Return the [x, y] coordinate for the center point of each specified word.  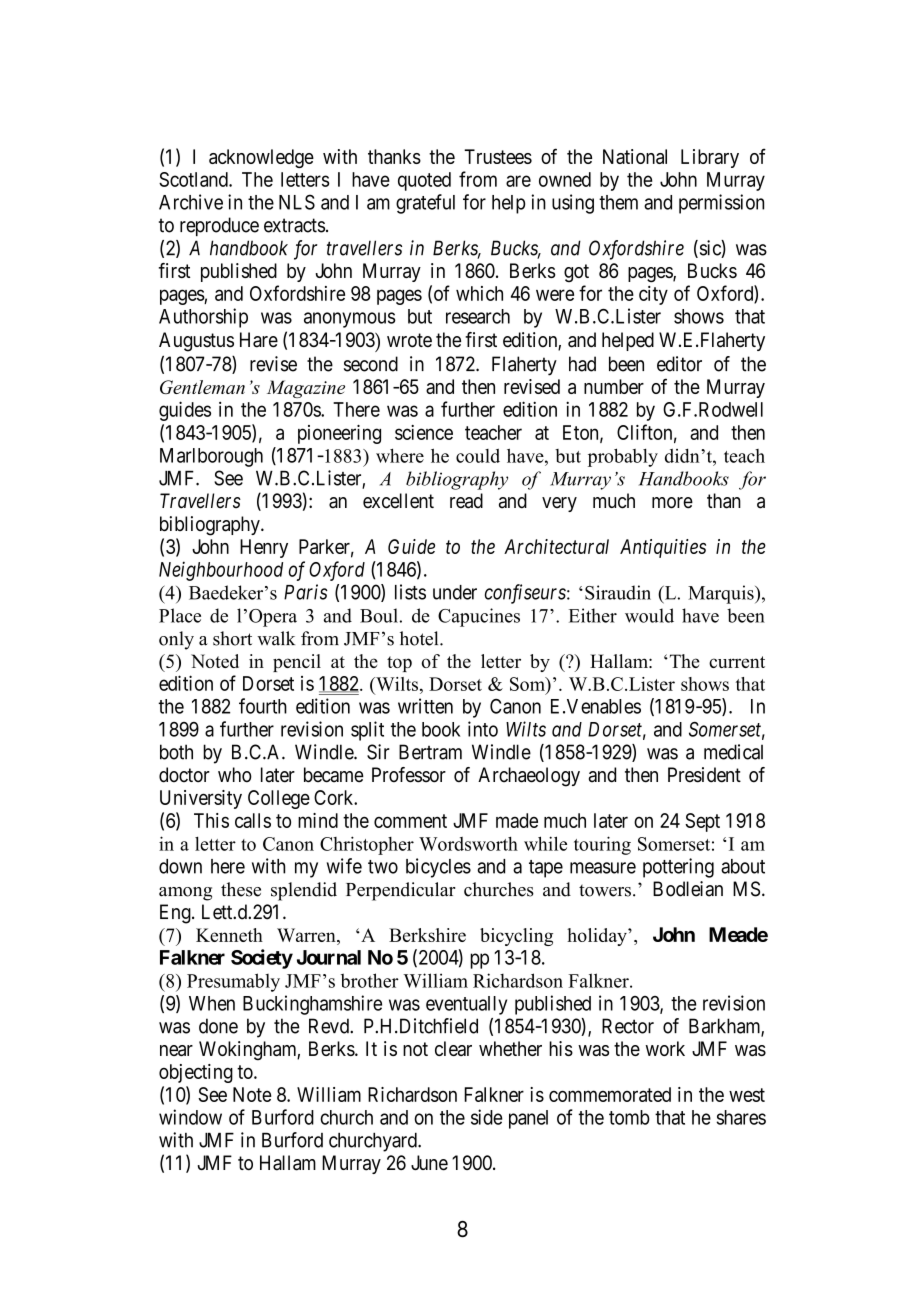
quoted [424, 181]
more [672, 503]
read [466, 501]
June [429, 1163]
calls [253, 820]
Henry [264, 548]
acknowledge [261, 158]
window [190, 1117]
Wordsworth [468, 844]
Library [710, 158]
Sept [702, 822]
